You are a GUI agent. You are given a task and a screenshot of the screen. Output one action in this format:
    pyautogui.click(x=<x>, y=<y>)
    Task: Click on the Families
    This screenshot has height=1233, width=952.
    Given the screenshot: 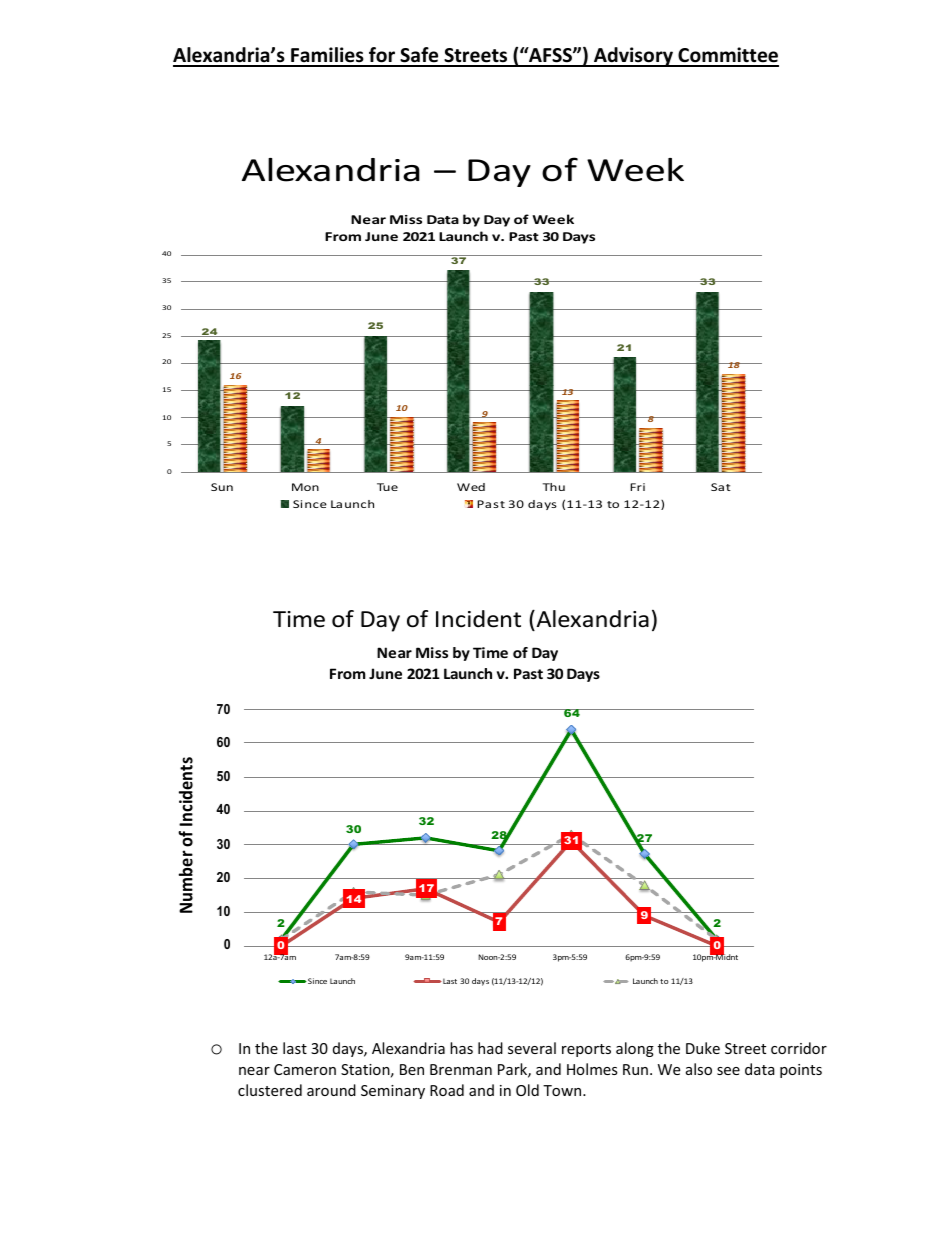 What is the action you would take?
    pyautogui.click(x=327, y=56)
